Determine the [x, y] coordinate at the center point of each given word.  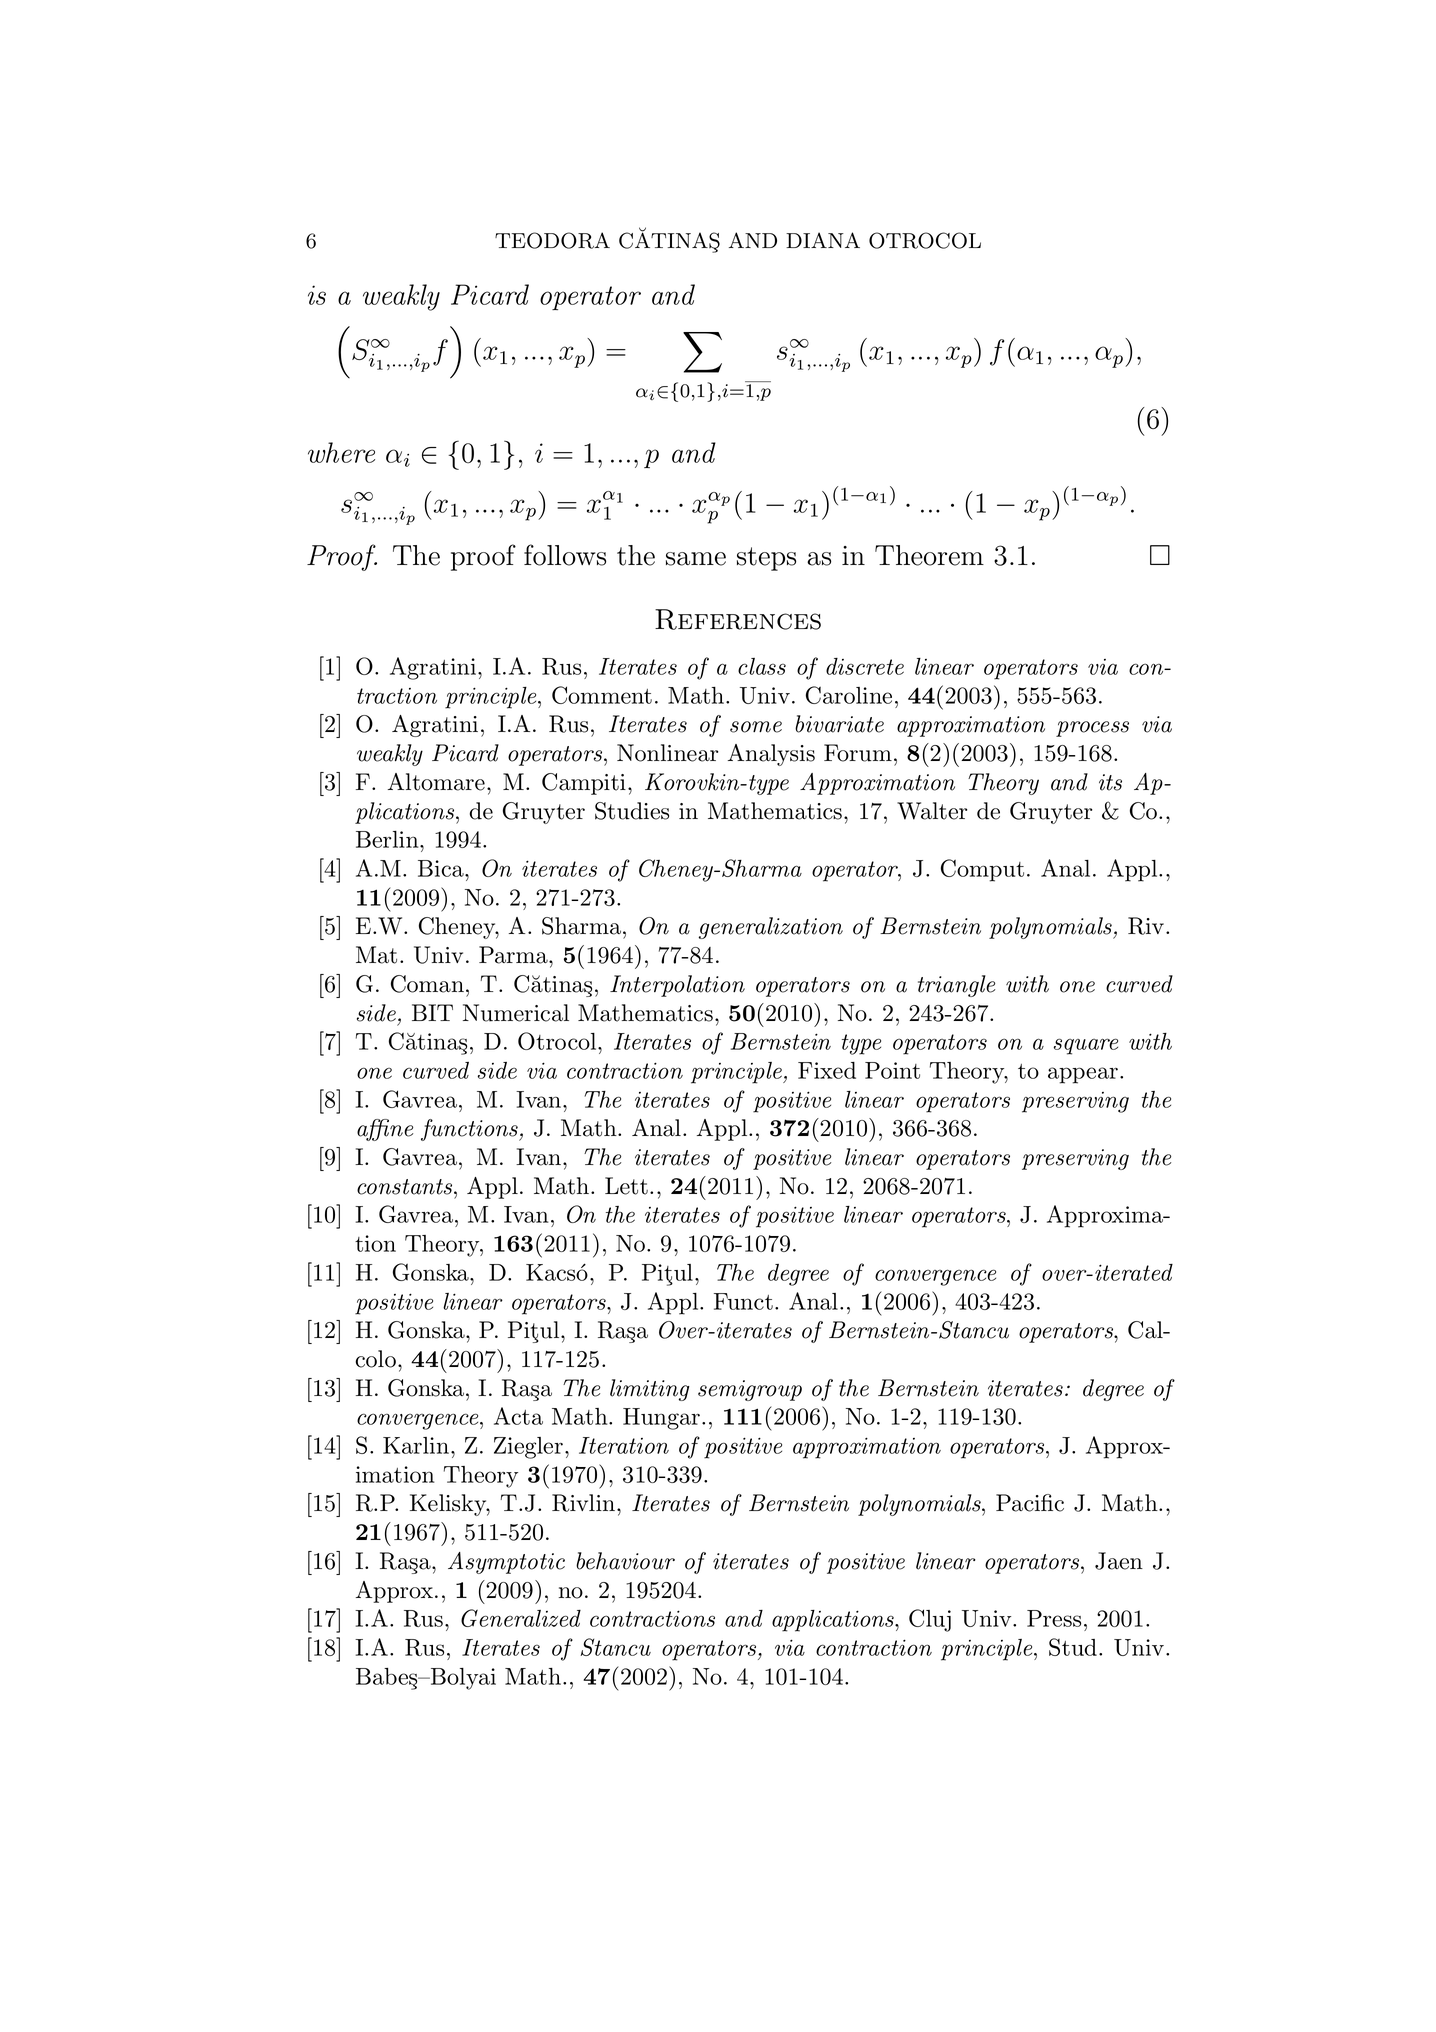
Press [1054, 1618]
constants [406, 1187]
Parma [514, 955]
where [341, 452]
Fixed [827, 1070]
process [1092, 729]
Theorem [929, 555]
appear [1083, 1075]
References [738, 619]
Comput [982, 870]
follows [565, 555]
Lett [626, 1186]
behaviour [625, 1561]
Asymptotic [506, 1563]
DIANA [823, 240]
